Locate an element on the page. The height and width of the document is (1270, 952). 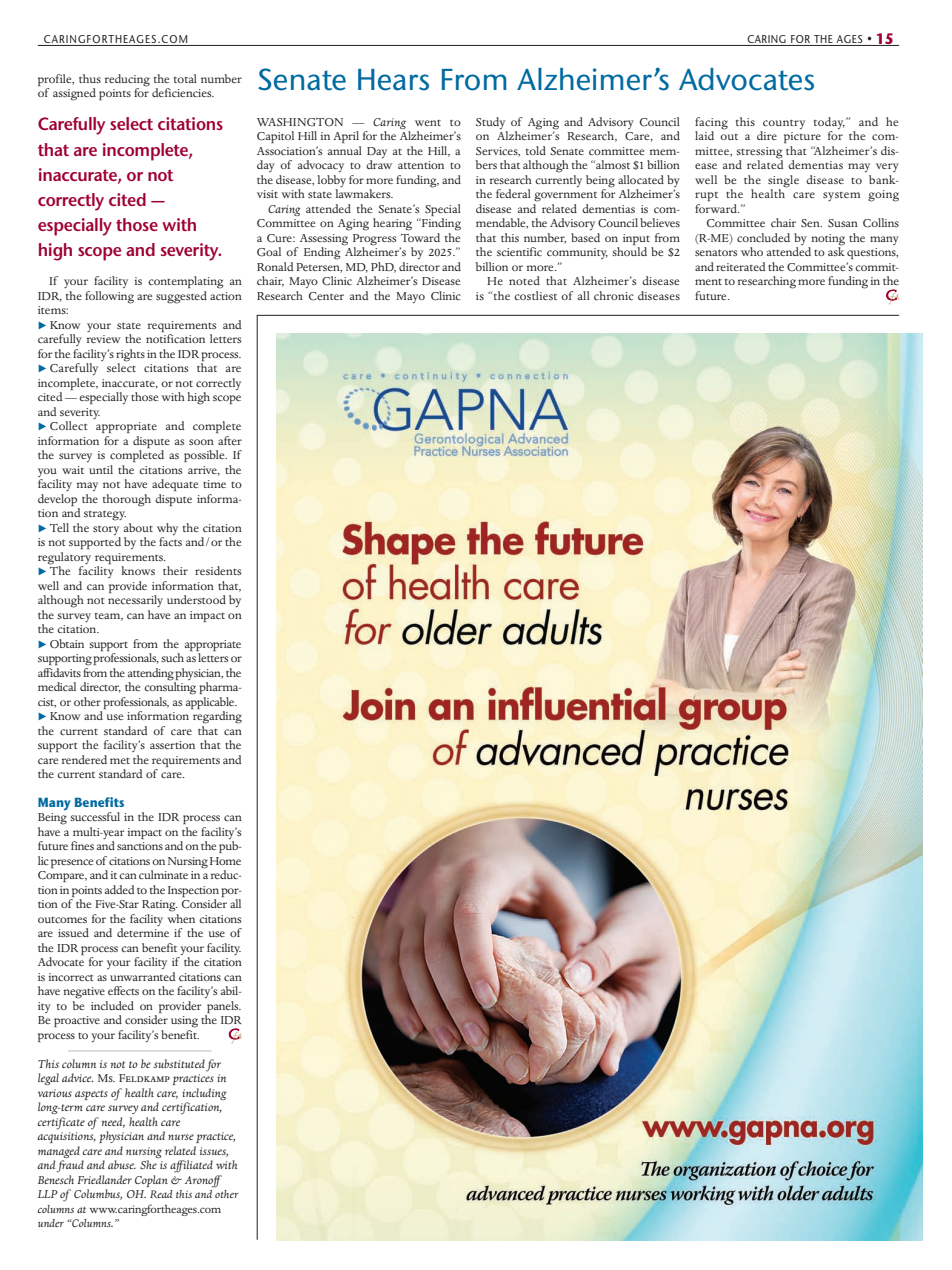
costliest is located at coordinates (535, 295).
